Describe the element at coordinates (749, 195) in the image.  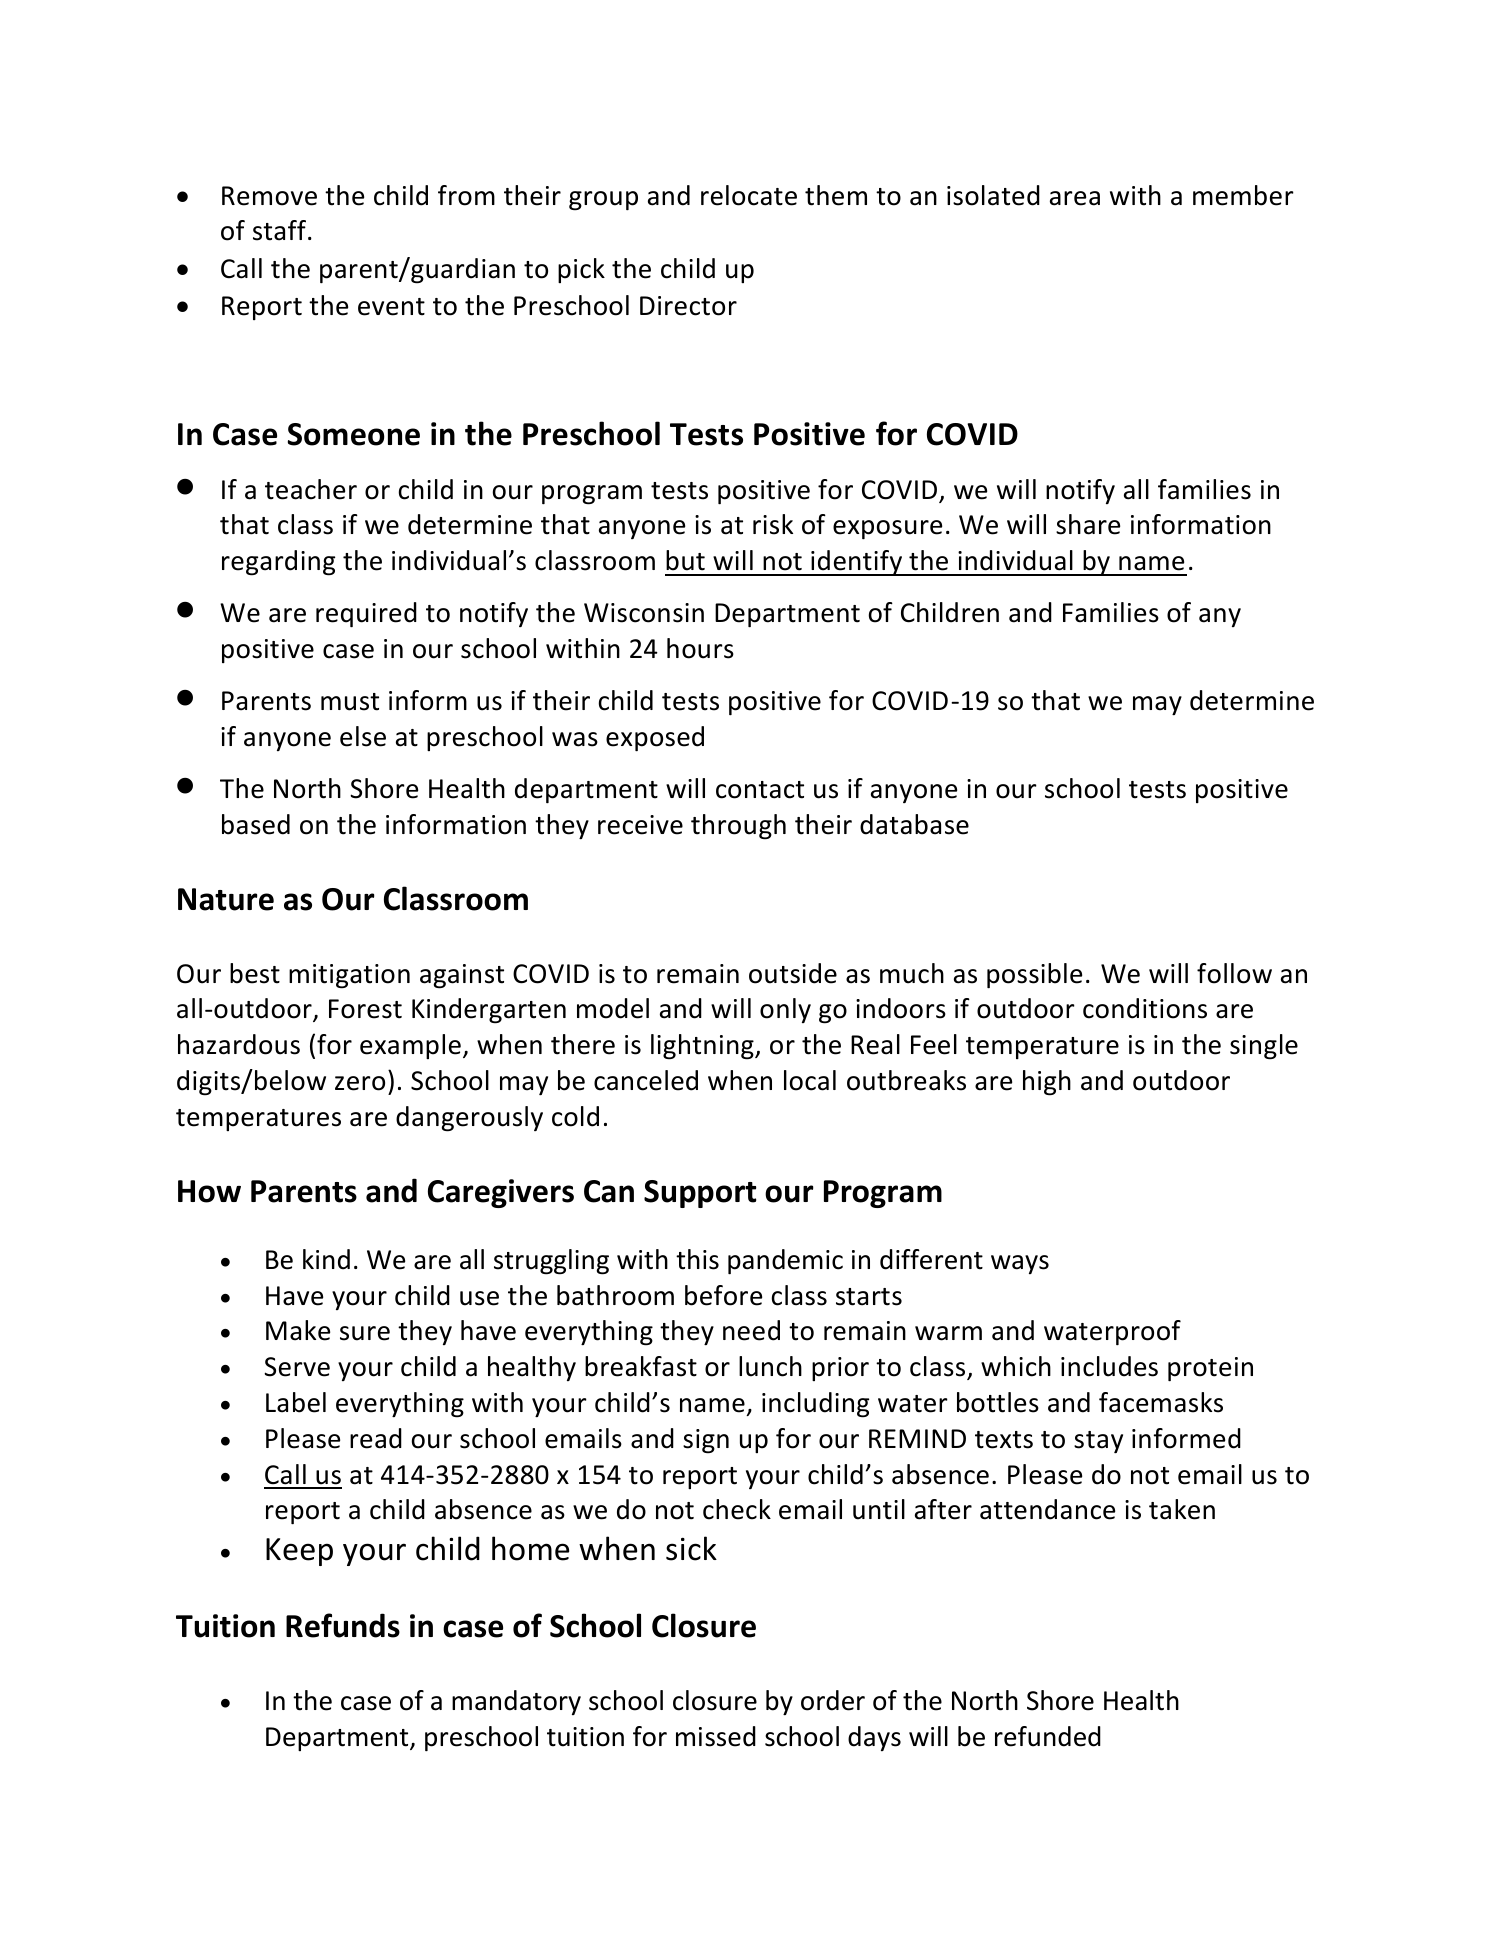
I see `relocate` at that location.
